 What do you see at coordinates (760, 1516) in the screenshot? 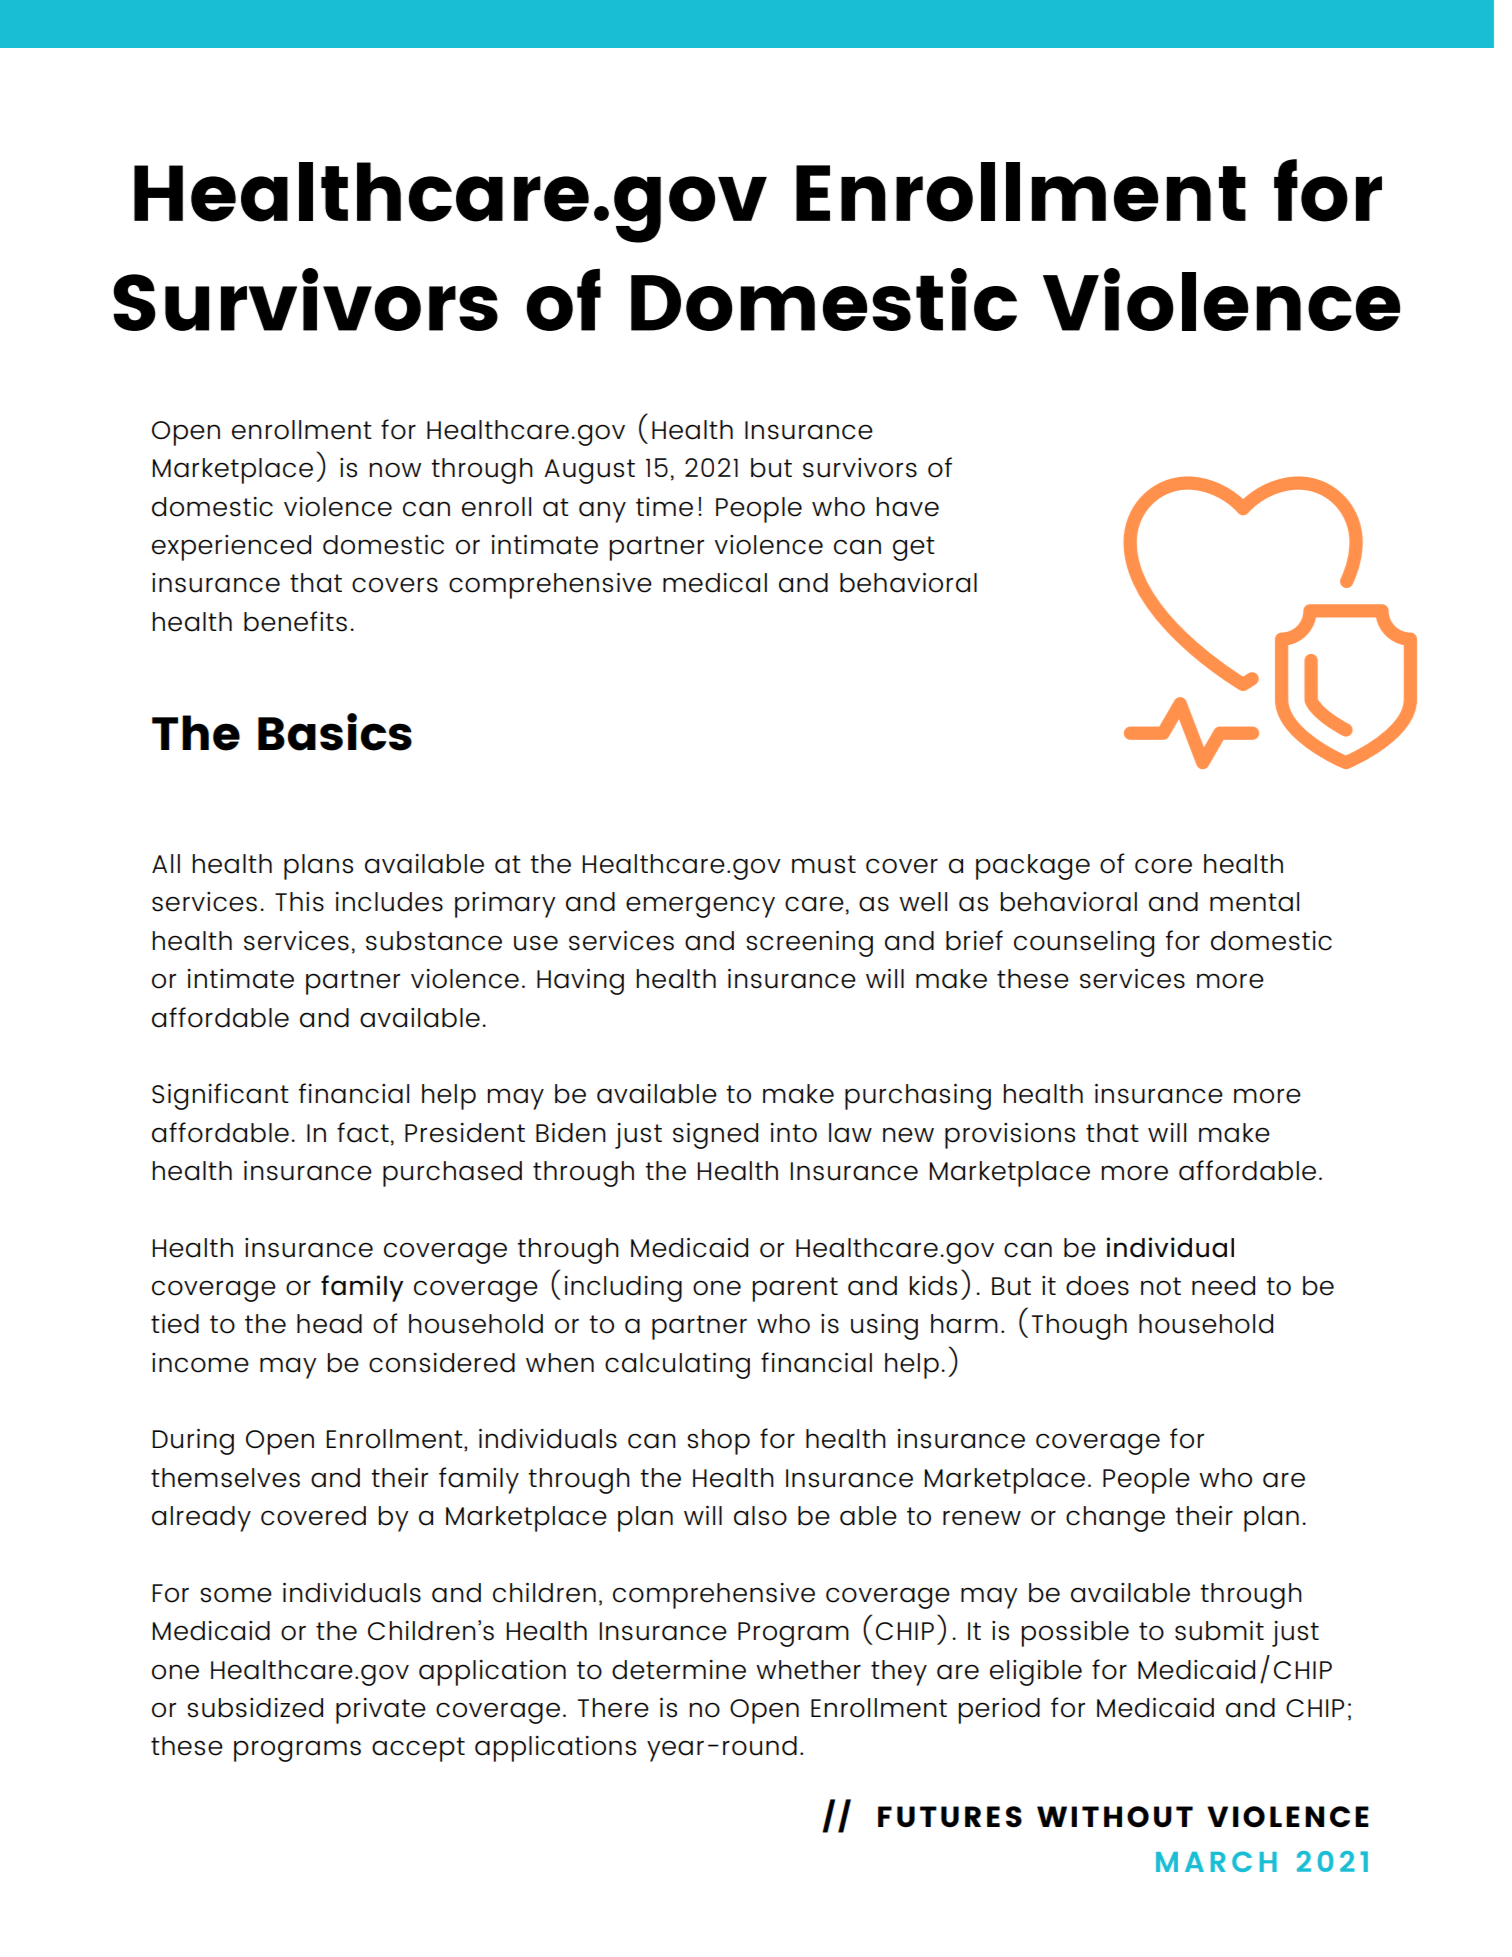
I see `also` at bounding box center [760, 1516].
